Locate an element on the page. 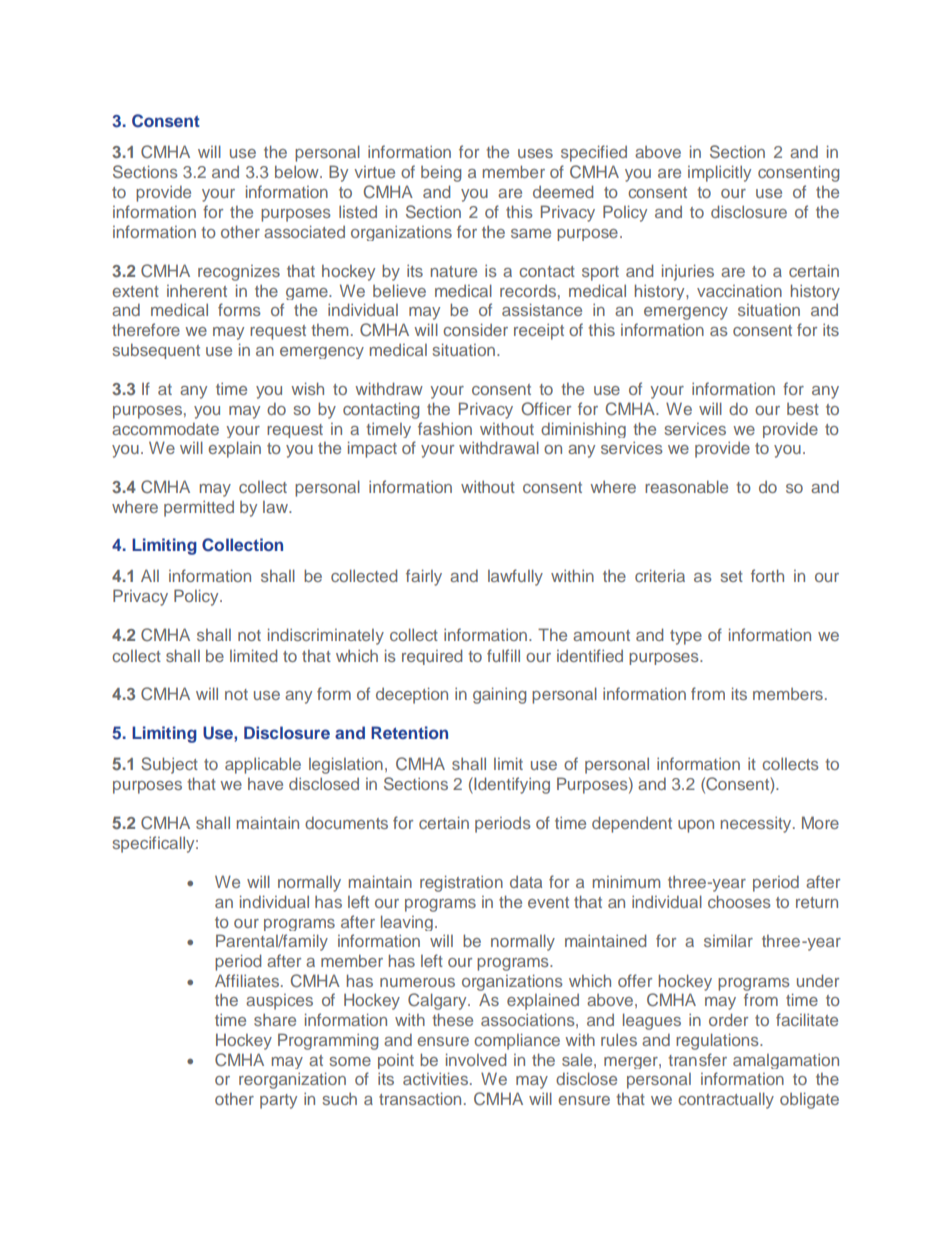  fulfill is located at coordinates (503, 655).
